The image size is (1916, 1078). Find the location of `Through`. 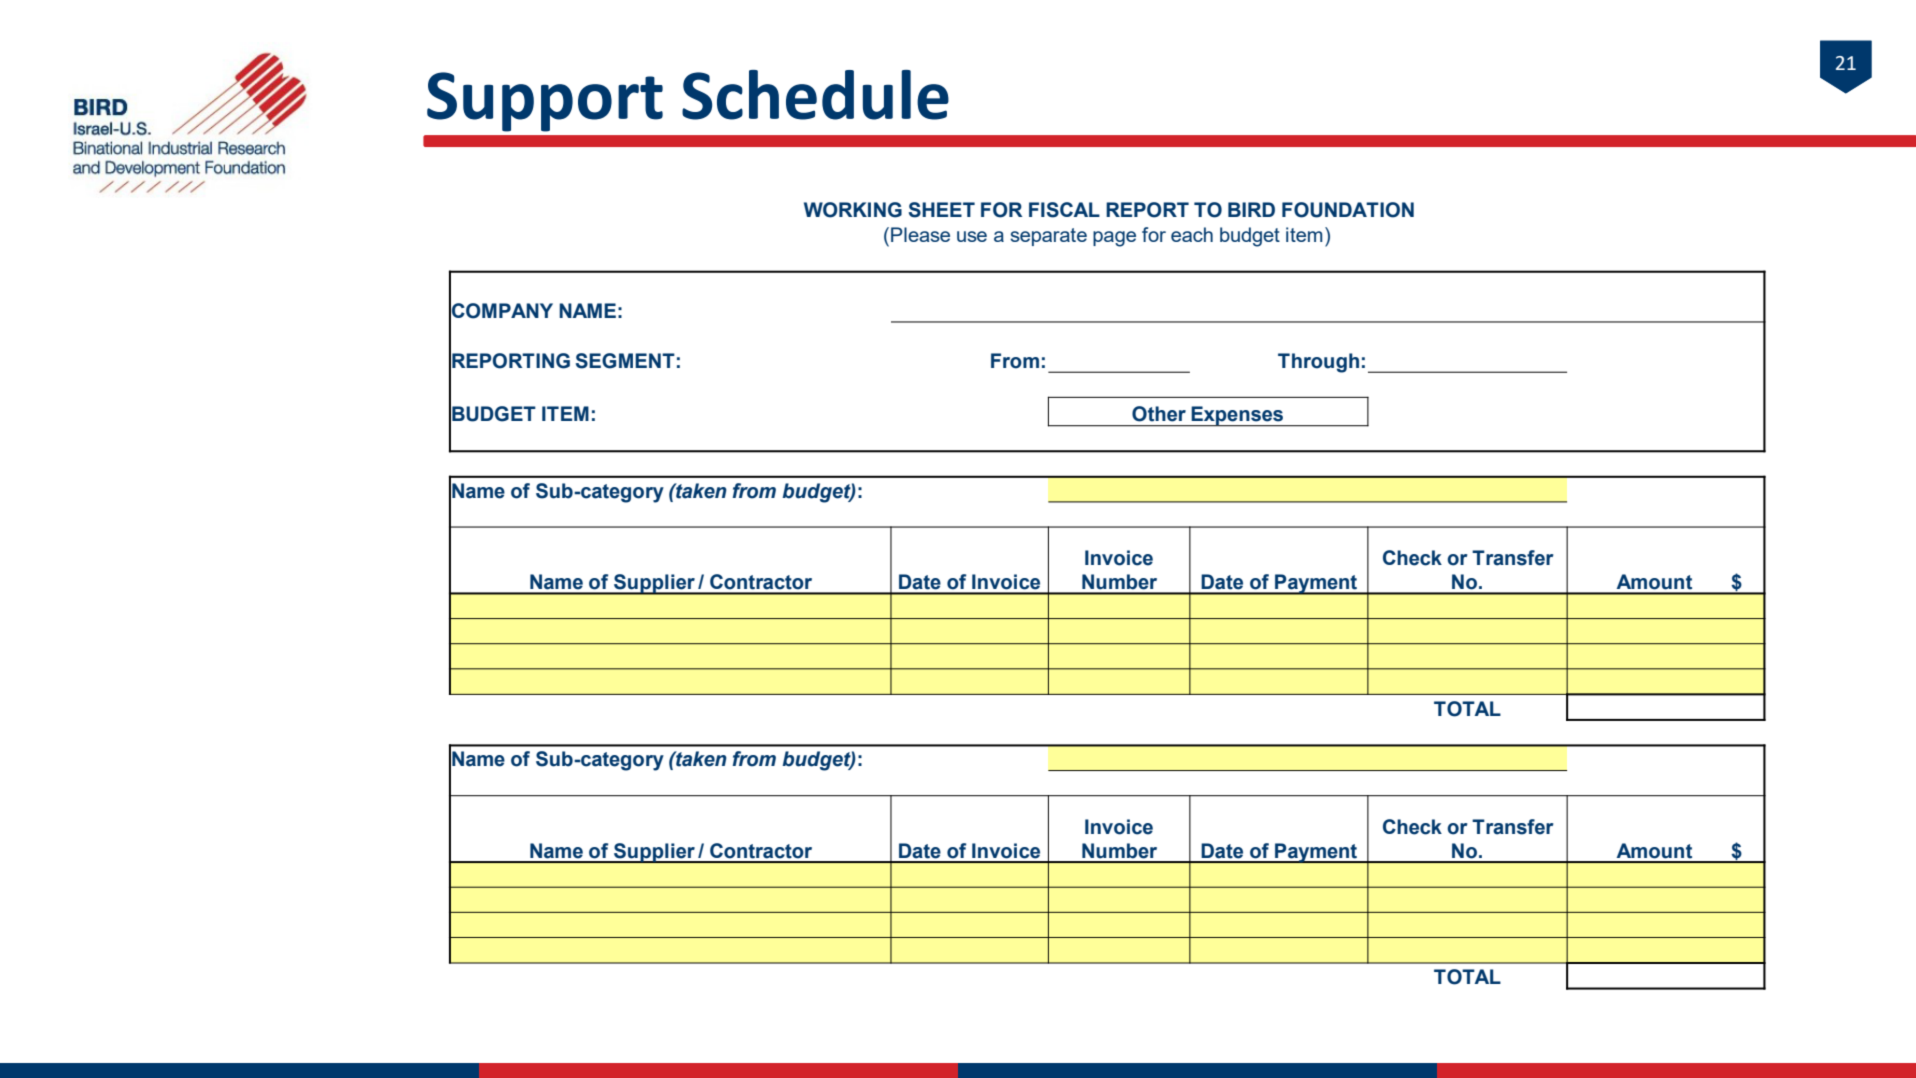

Through is located at coordinates (1318, 363).
